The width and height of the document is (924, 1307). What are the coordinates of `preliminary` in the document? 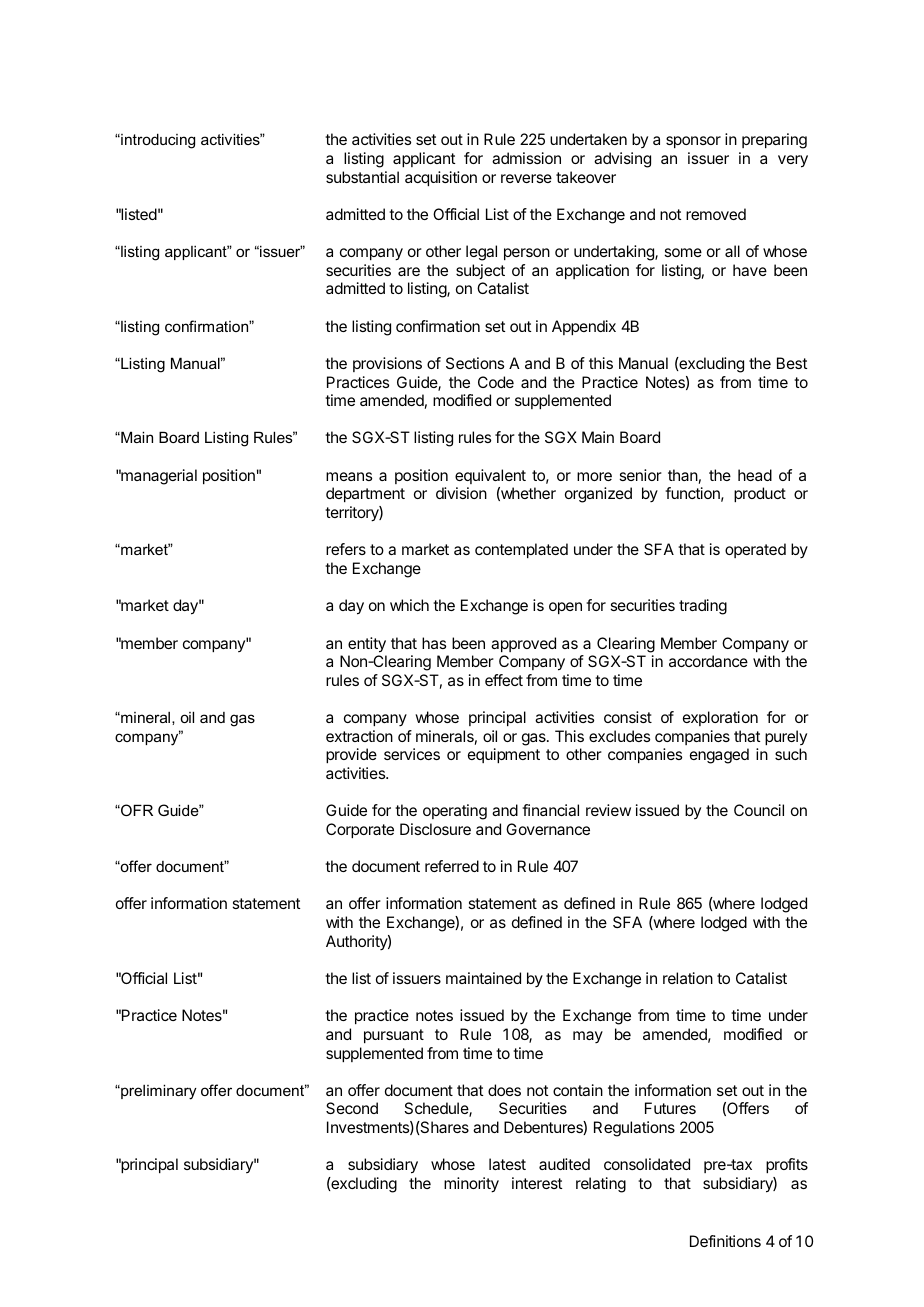 It's located at (158, 1092).
